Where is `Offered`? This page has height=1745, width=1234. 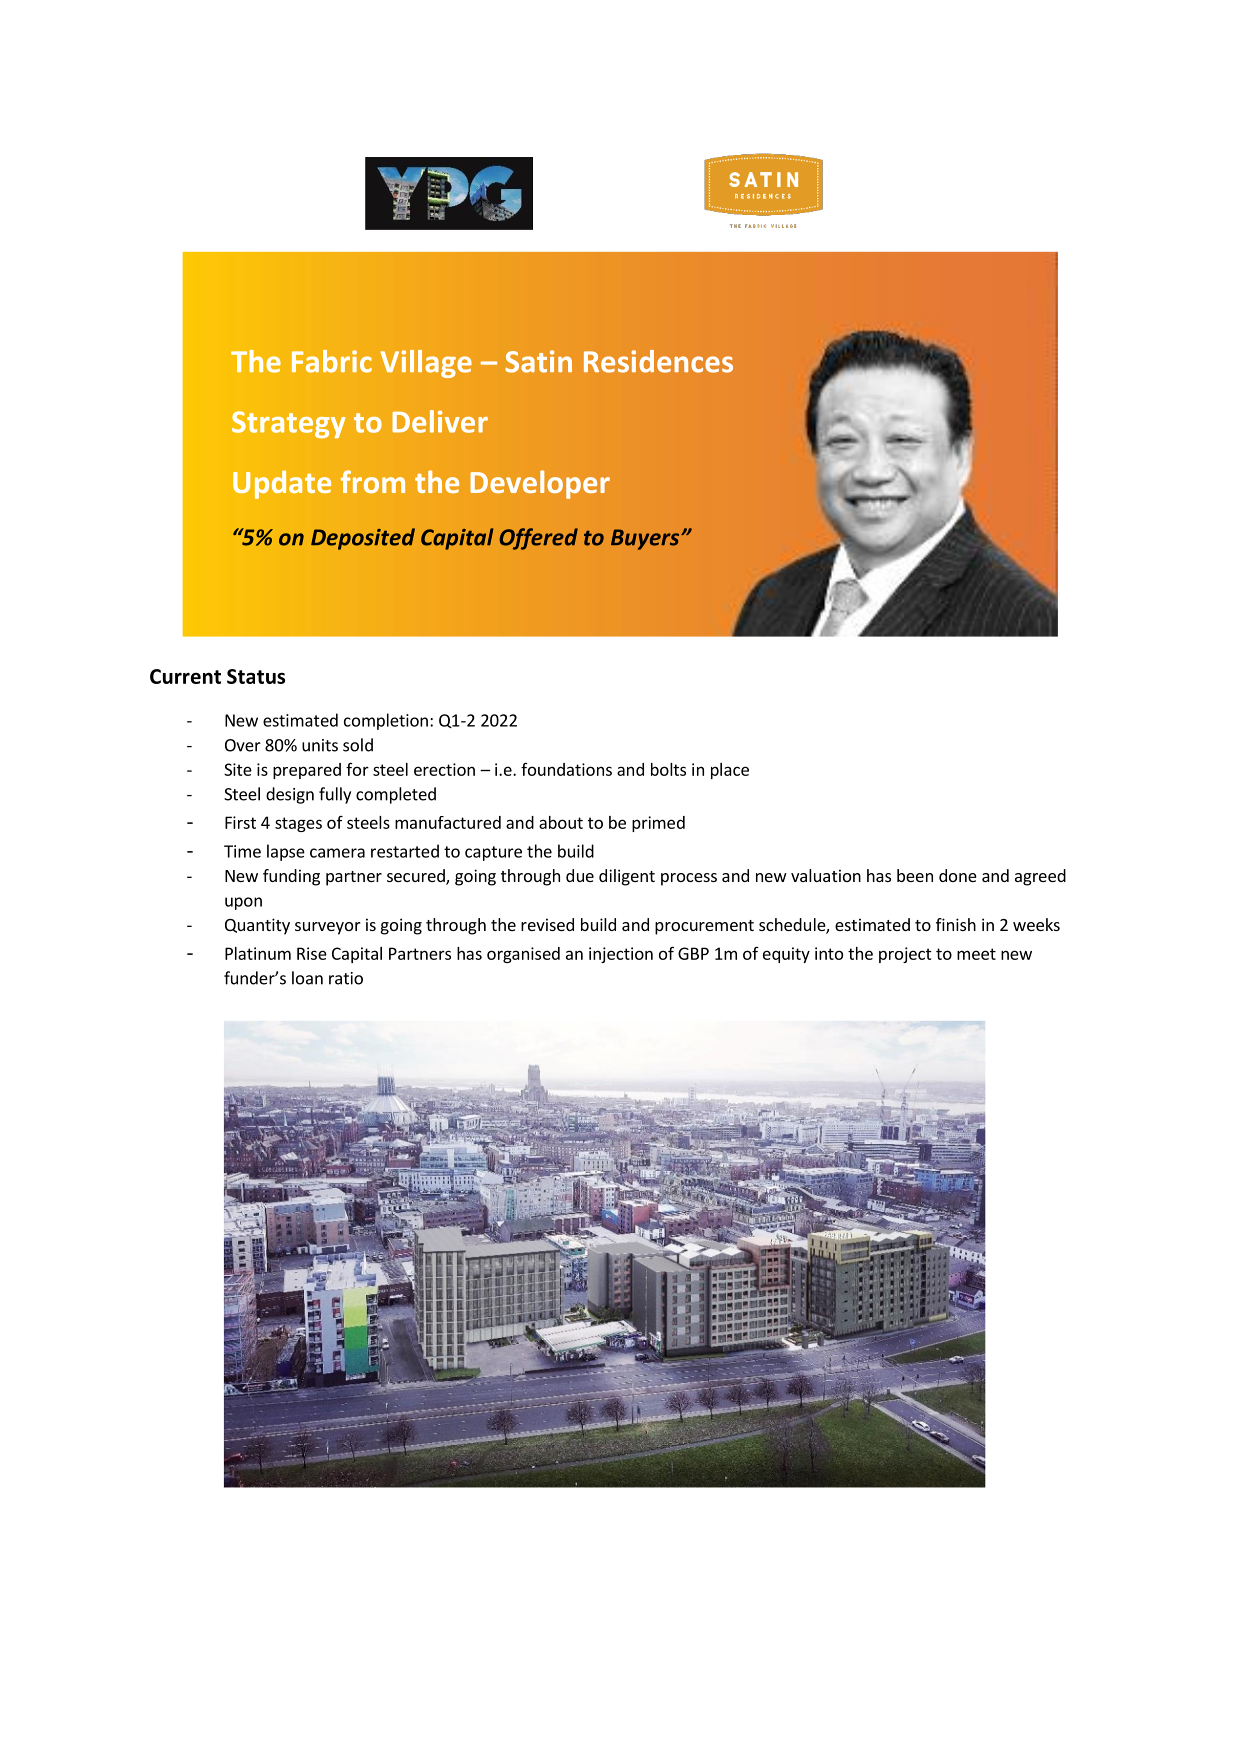
Offered is located at coordinates (539, 539).
